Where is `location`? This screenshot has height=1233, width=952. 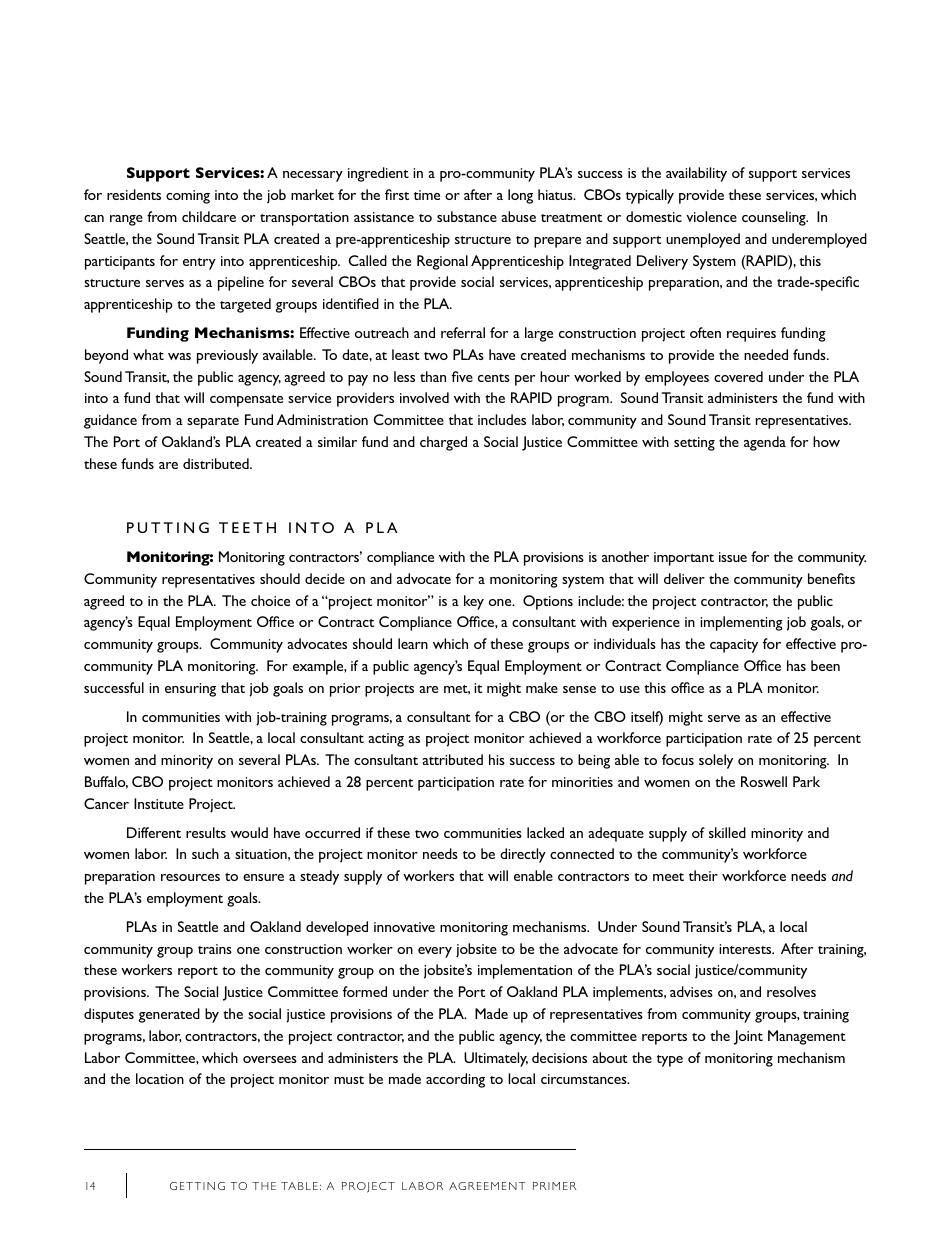 location is located at coordinates (160, 1078).
